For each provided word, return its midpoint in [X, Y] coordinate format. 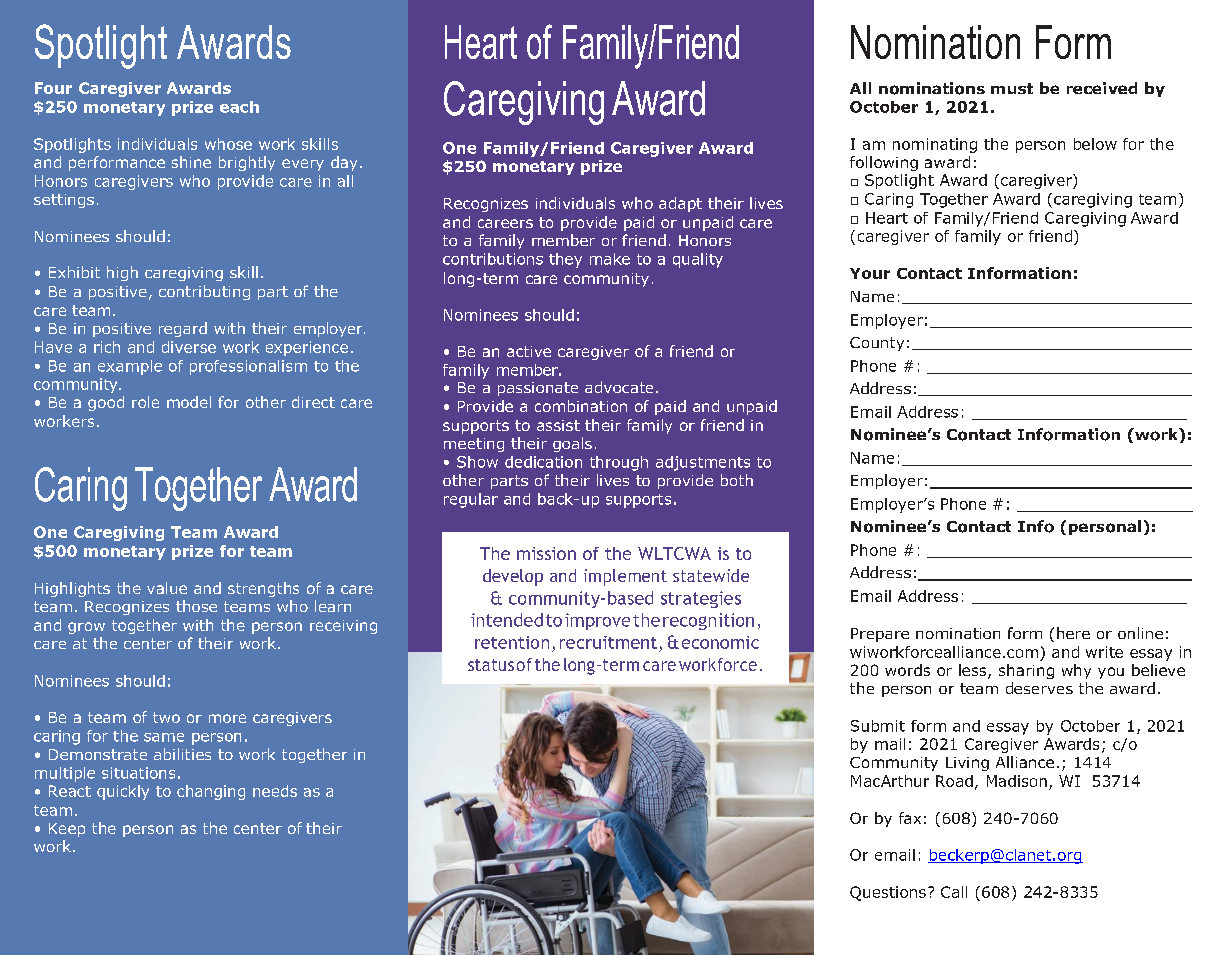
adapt [680, 204]
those [196, 606]
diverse [189, 347]
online [1140, 633]
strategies [701, 599]
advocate [619, 387]
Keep [67, 830]
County [877, 344]
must [1012, 88]
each [239, 107]
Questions [888, 893]
